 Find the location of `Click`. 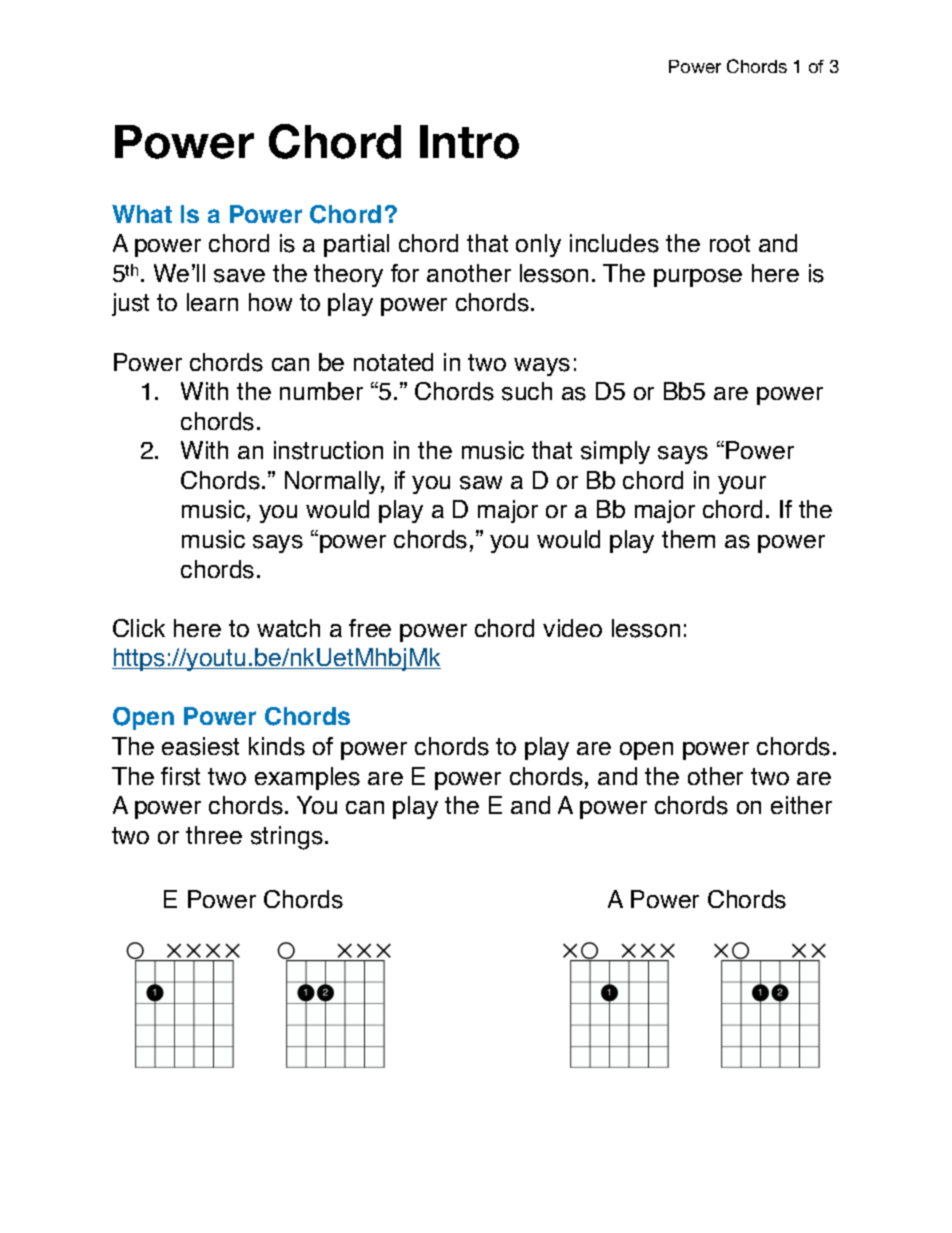

Click is located at coordinates (139, 628).
